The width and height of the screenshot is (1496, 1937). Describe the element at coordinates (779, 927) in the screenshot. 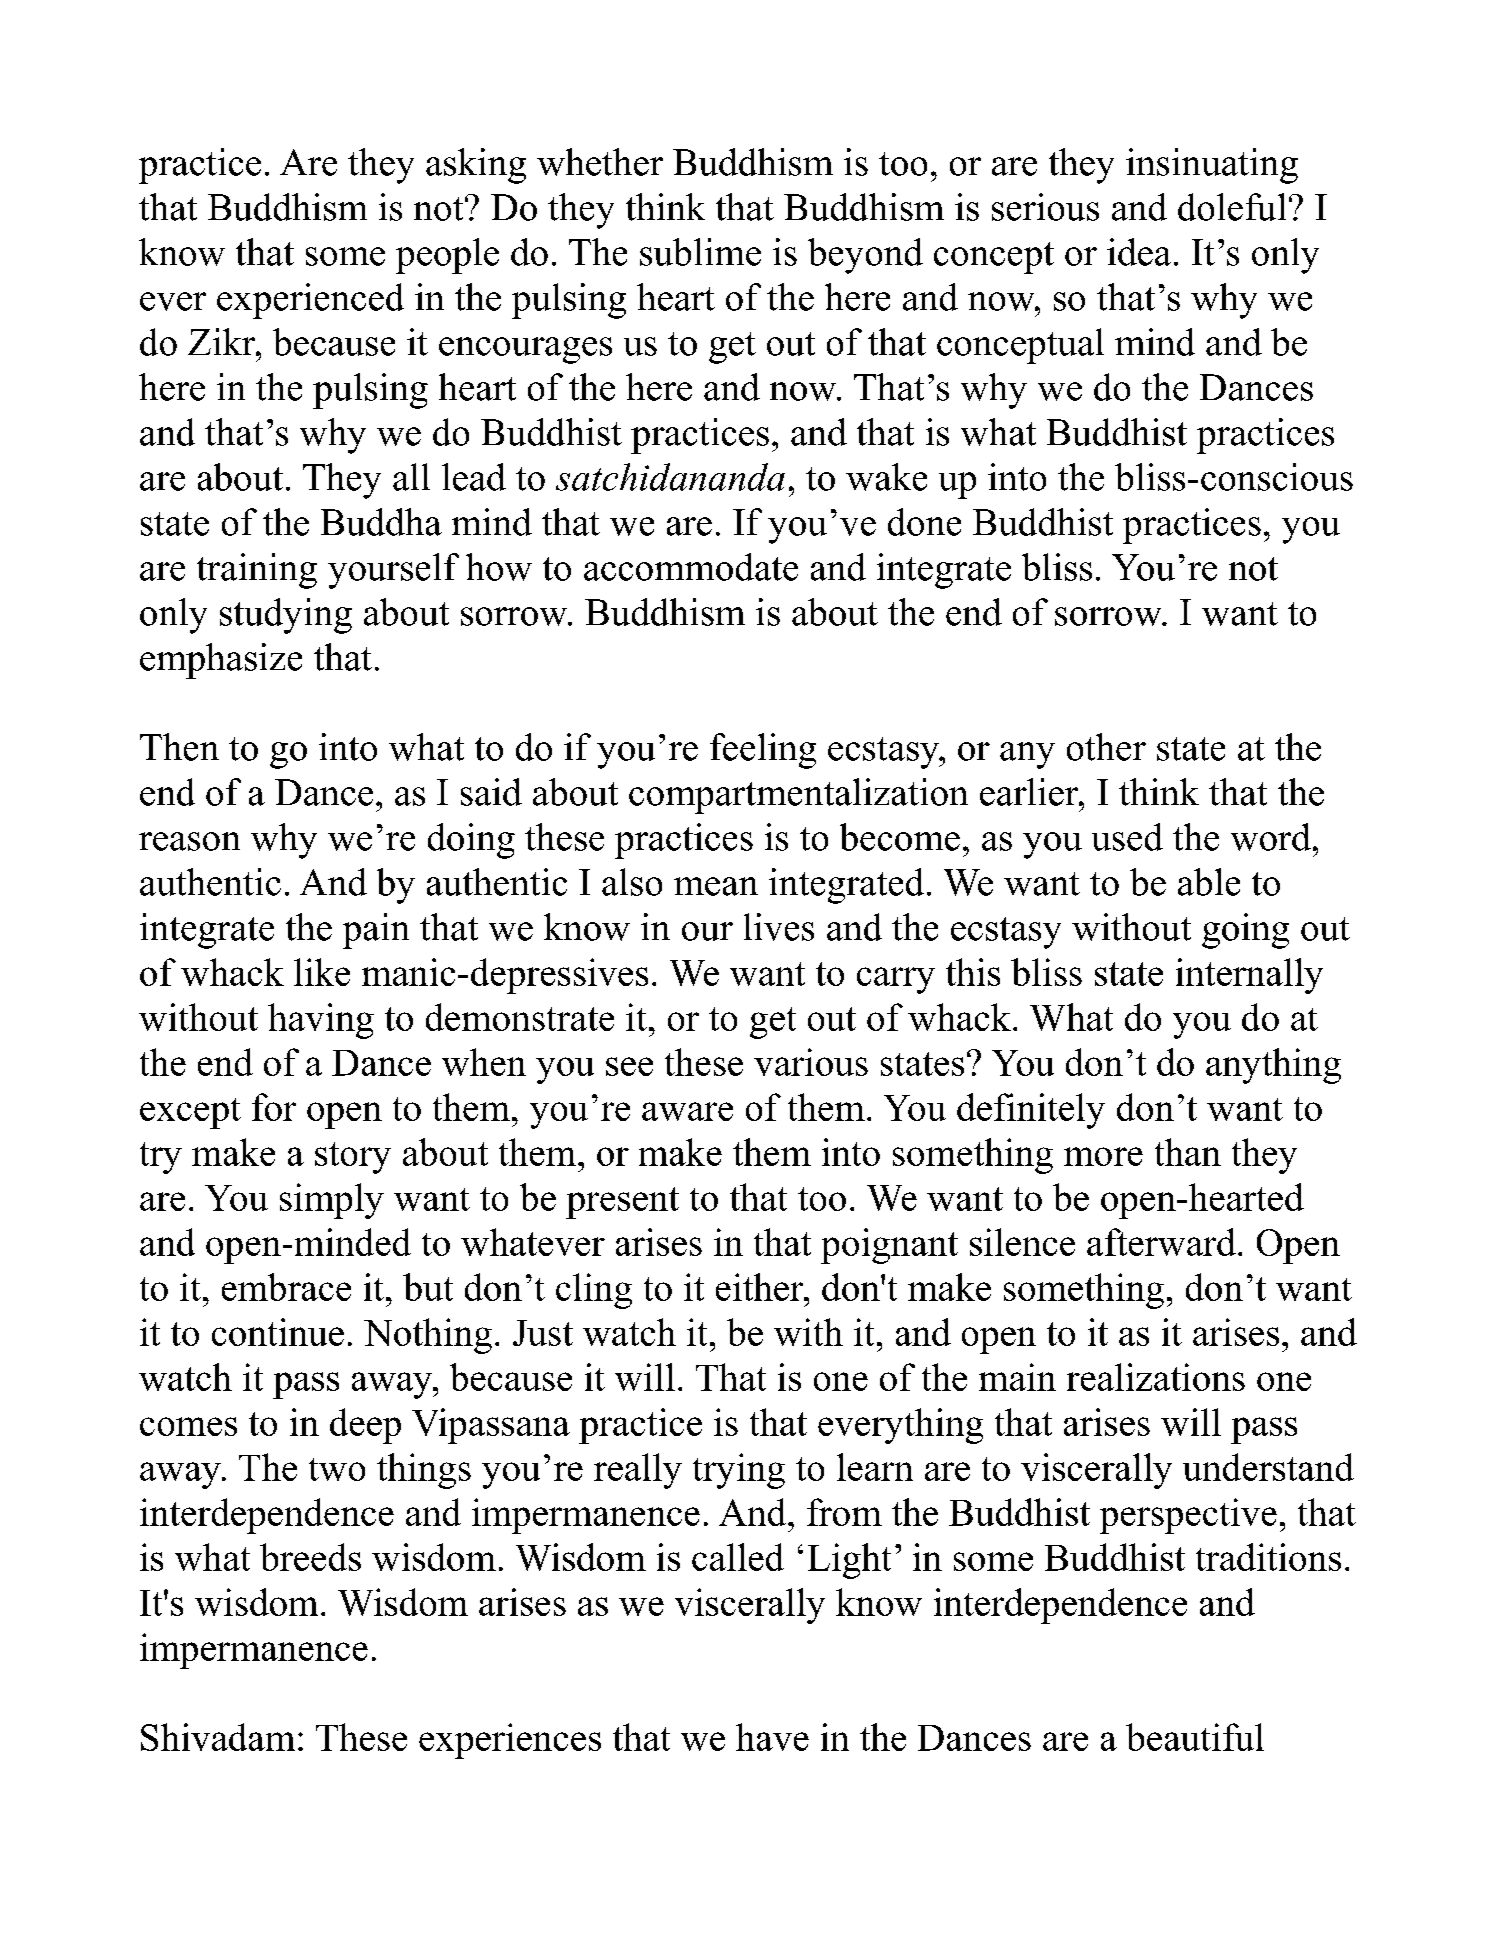

I see `lives` at that location.
